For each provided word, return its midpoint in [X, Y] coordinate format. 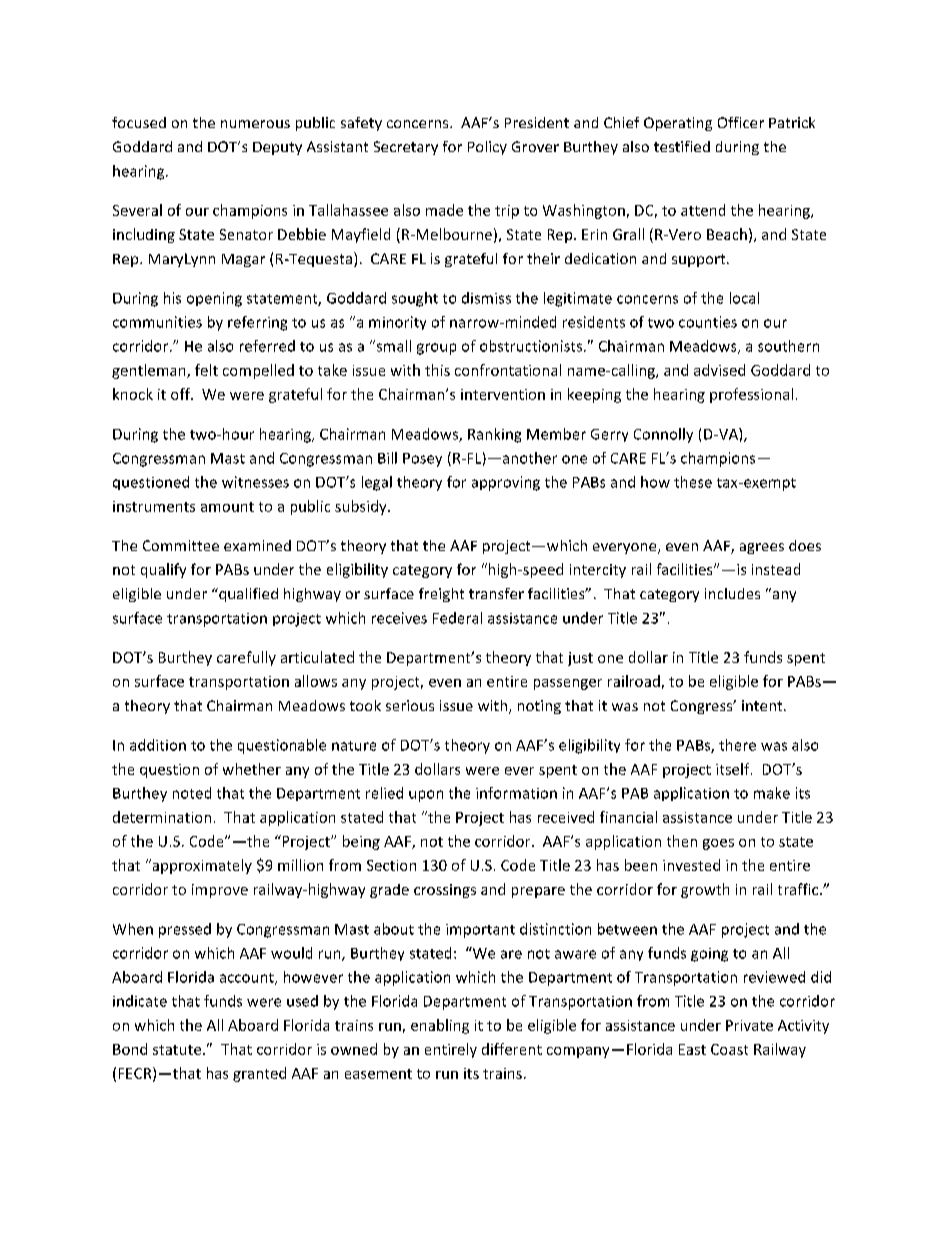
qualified [247, 595]
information [516, 793]
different [512, 1049]
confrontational [508, 370]
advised [719, 370]
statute [178, 1050]
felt [206, 370]
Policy [487, 148]
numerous [255, 124]
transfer [496, 593]
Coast [729, 1049]
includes [732, 593]
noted [192, 793]
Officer [741, 122]
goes [718, 844]
